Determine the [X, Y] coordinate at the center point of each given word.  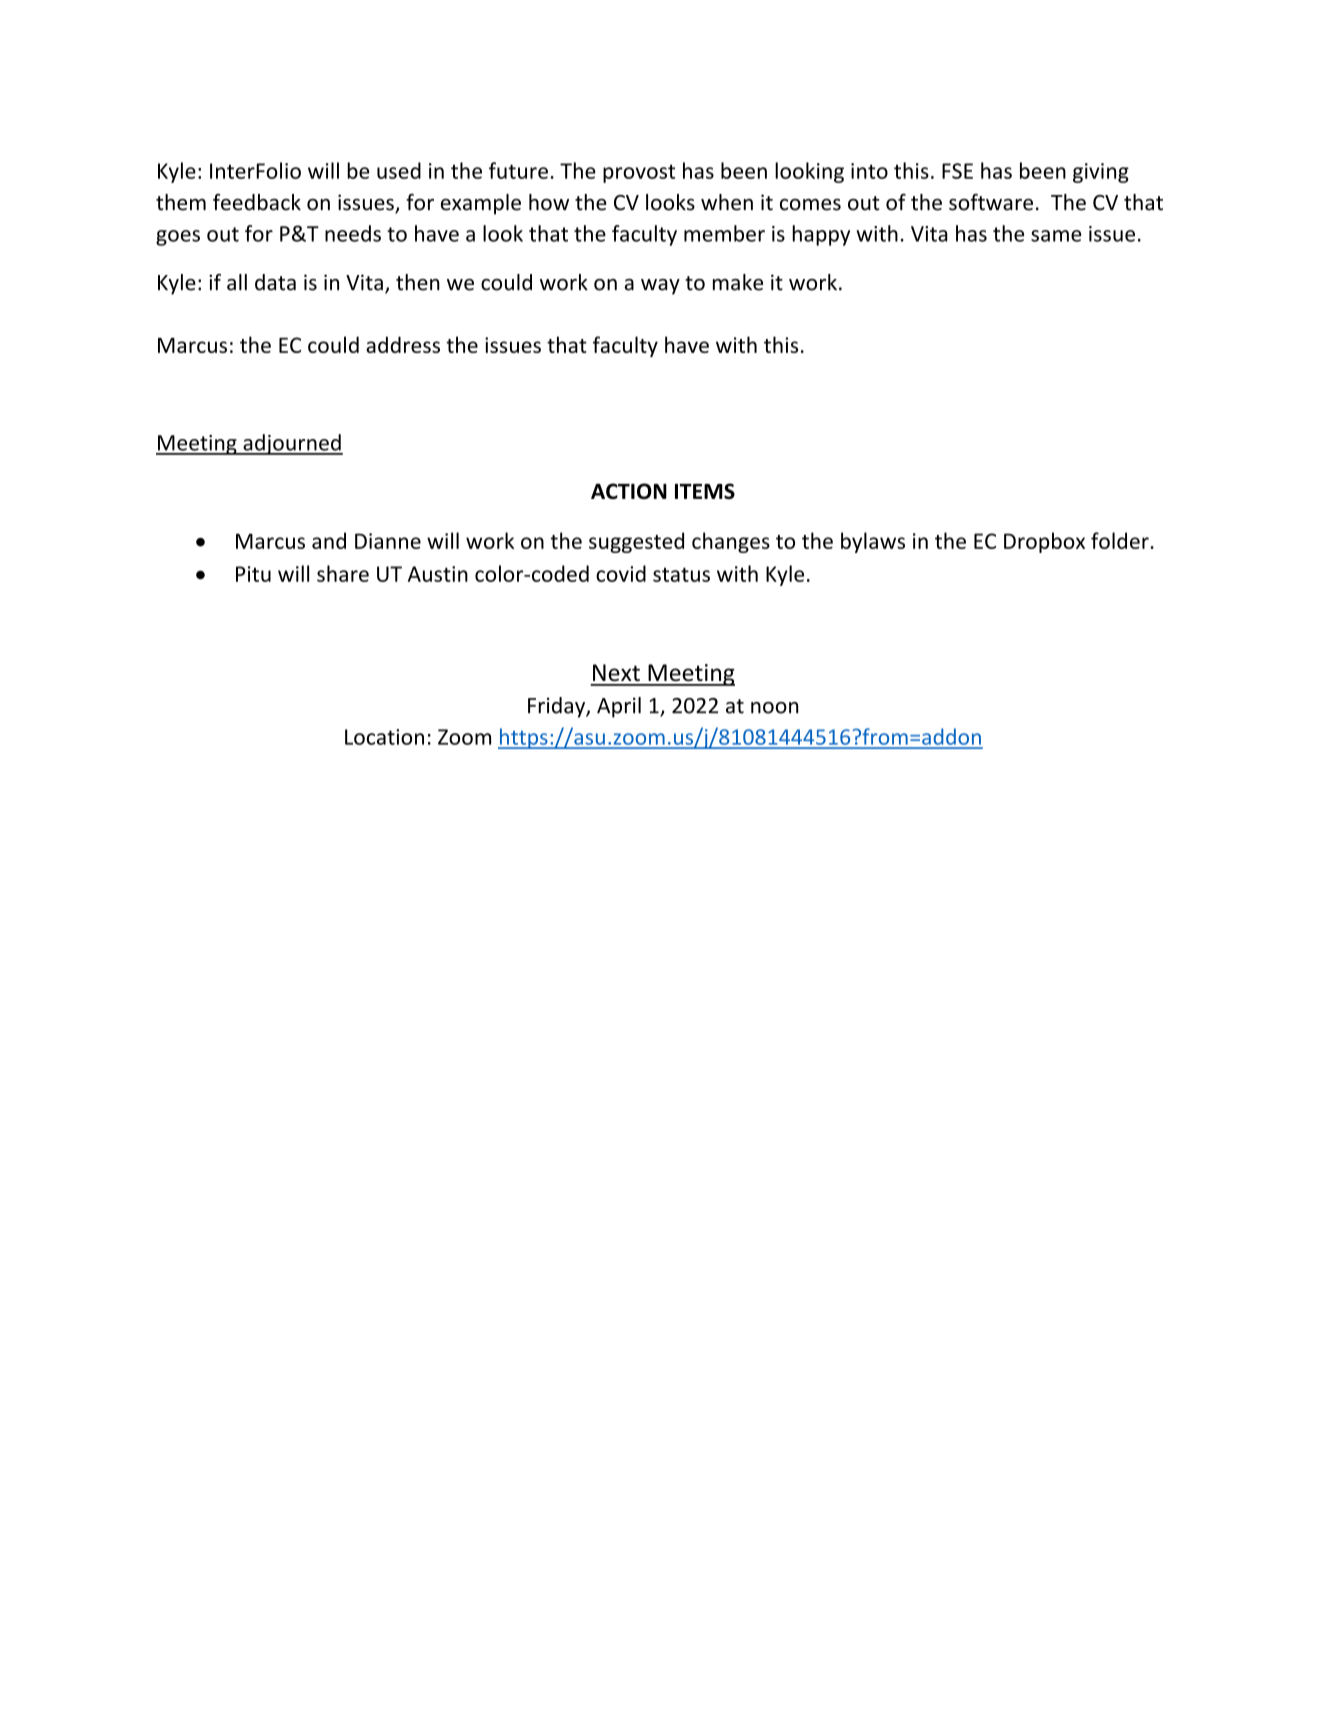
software [991, 202]
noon [774, 708]
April [619, 707]
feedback [257, 202]
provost [639, 173]
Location [384, 737]
